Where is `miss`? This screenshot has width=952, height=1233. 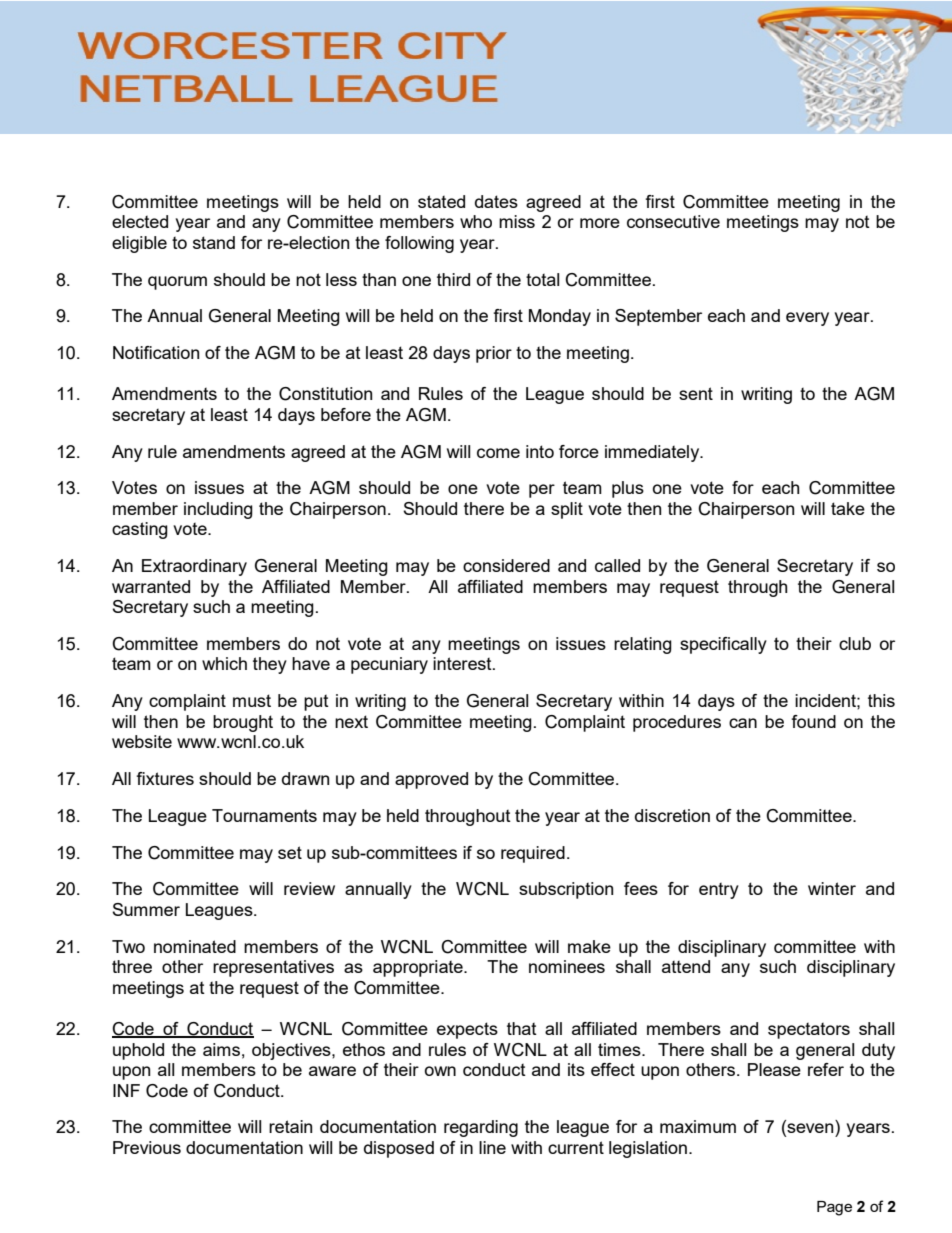 miss is located at coordinates (517, 221).
